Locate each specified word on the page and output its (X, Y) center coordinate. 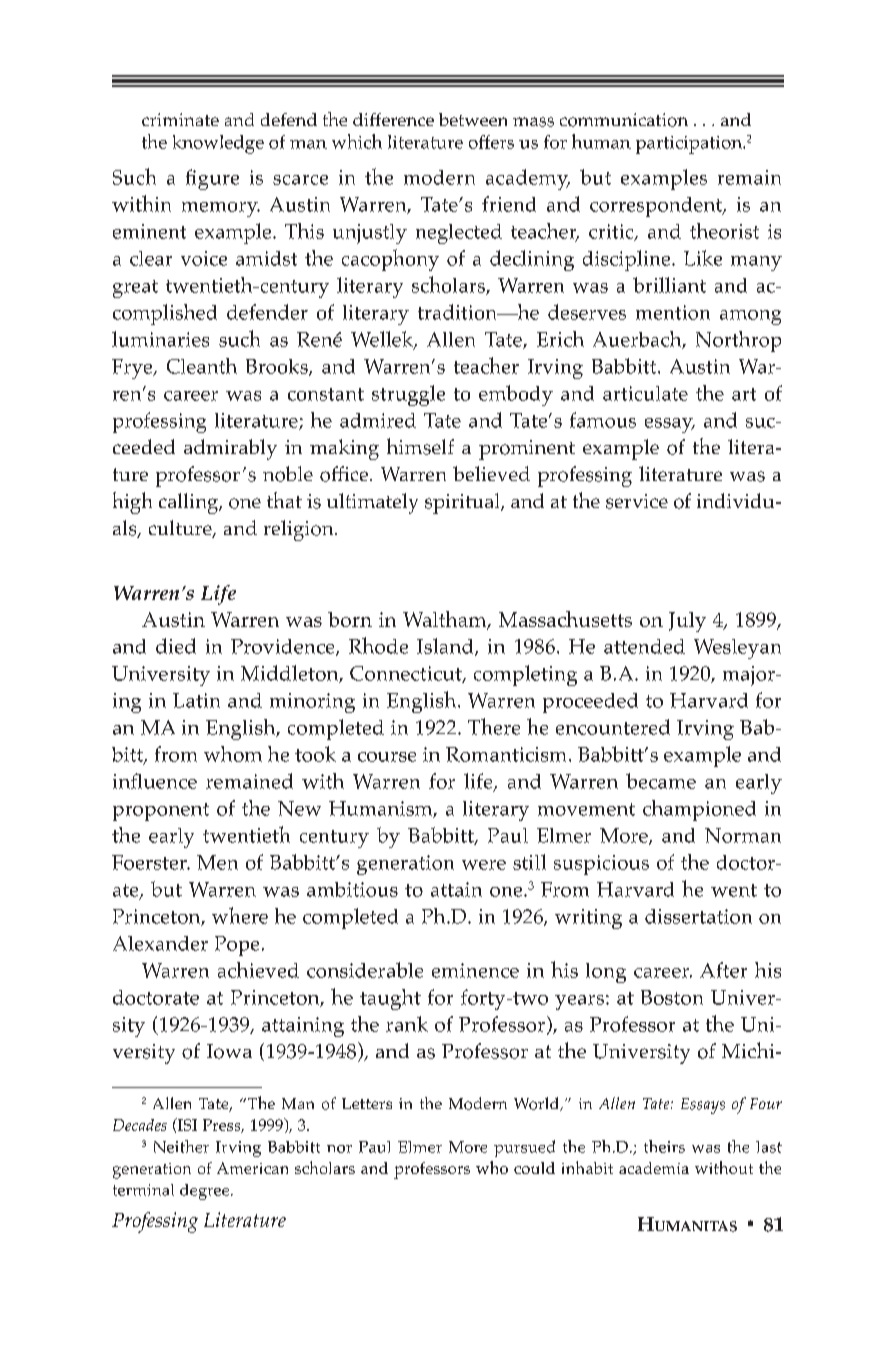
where (240, 915)
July (687, 622)
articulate (645, 393)
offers (491, 142)
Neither (181, 1146)
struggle (408, 395)
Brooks (278, 367)
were (484, 865)
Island (446, 647)
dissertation (698, 916)
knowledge (218, 144)
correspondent (657, 207)
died (176, 646)
